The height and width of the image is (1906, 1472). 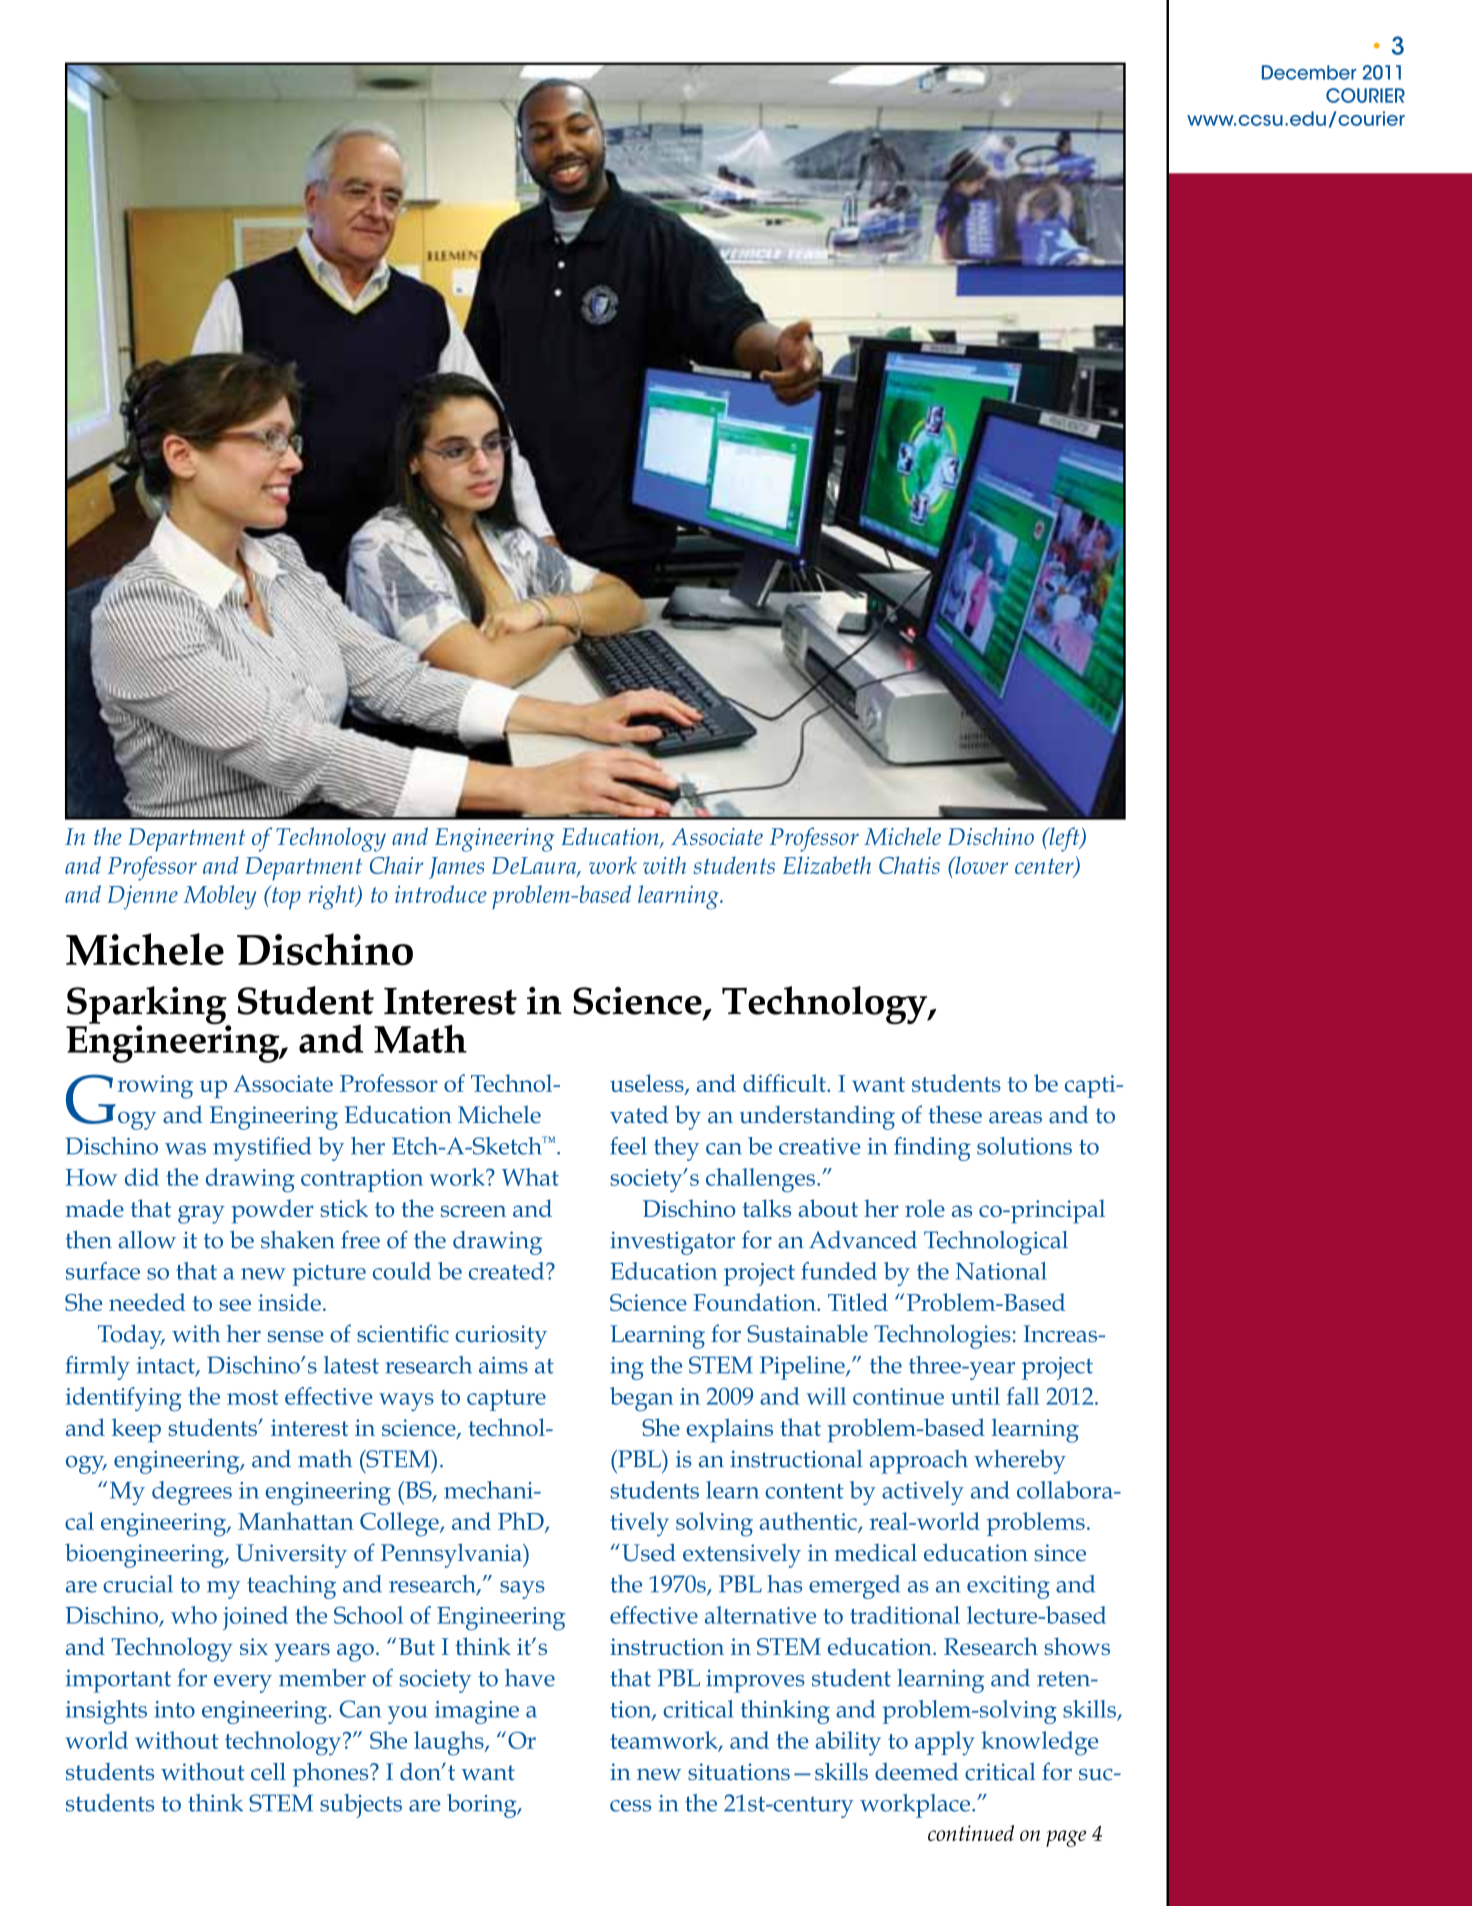 I want to click on center, so click(x=1045, y=867).
